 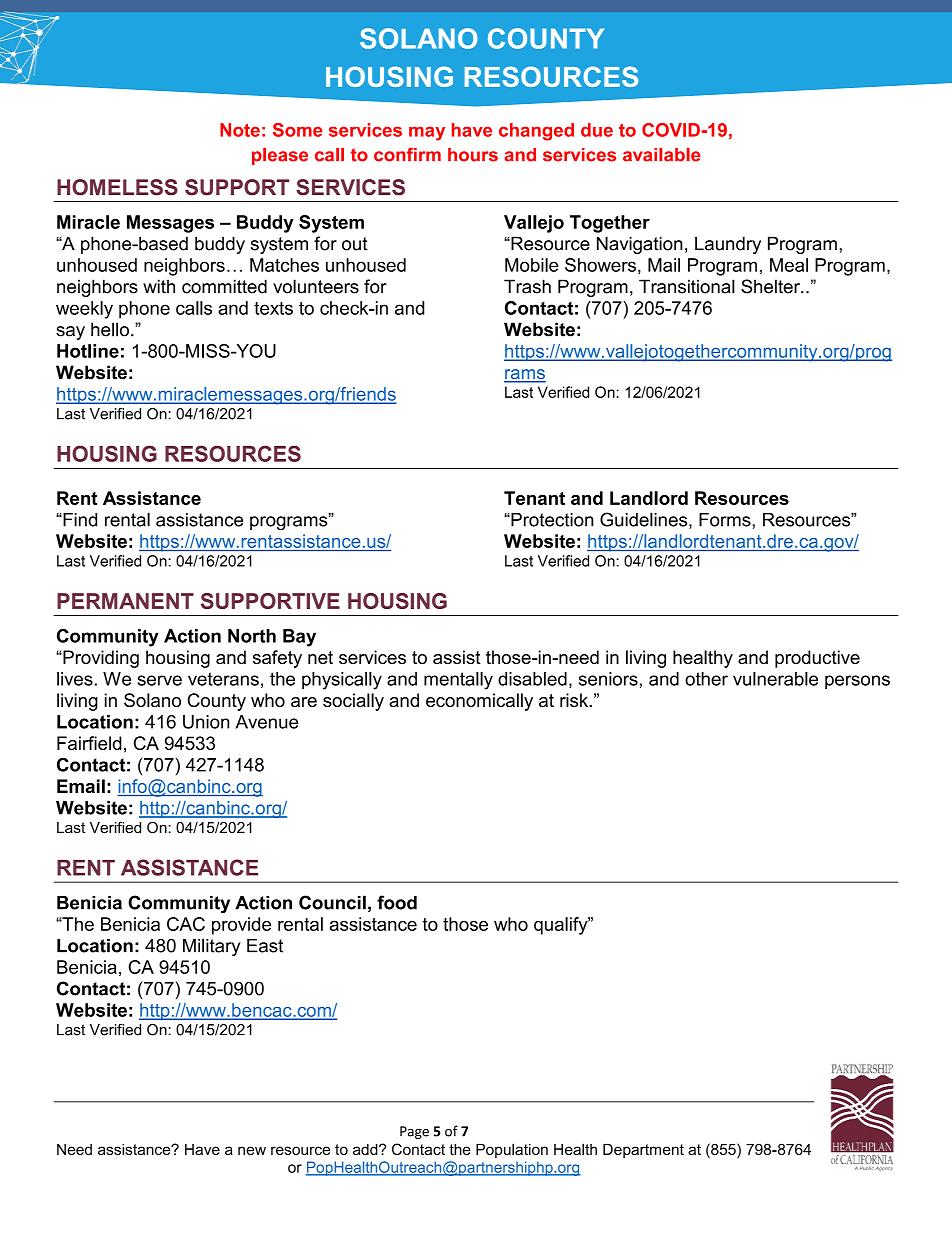 What do you see at coordinates (551, 520) in the screenshot?
I see `Protection` at bounding box center [551, 520].
